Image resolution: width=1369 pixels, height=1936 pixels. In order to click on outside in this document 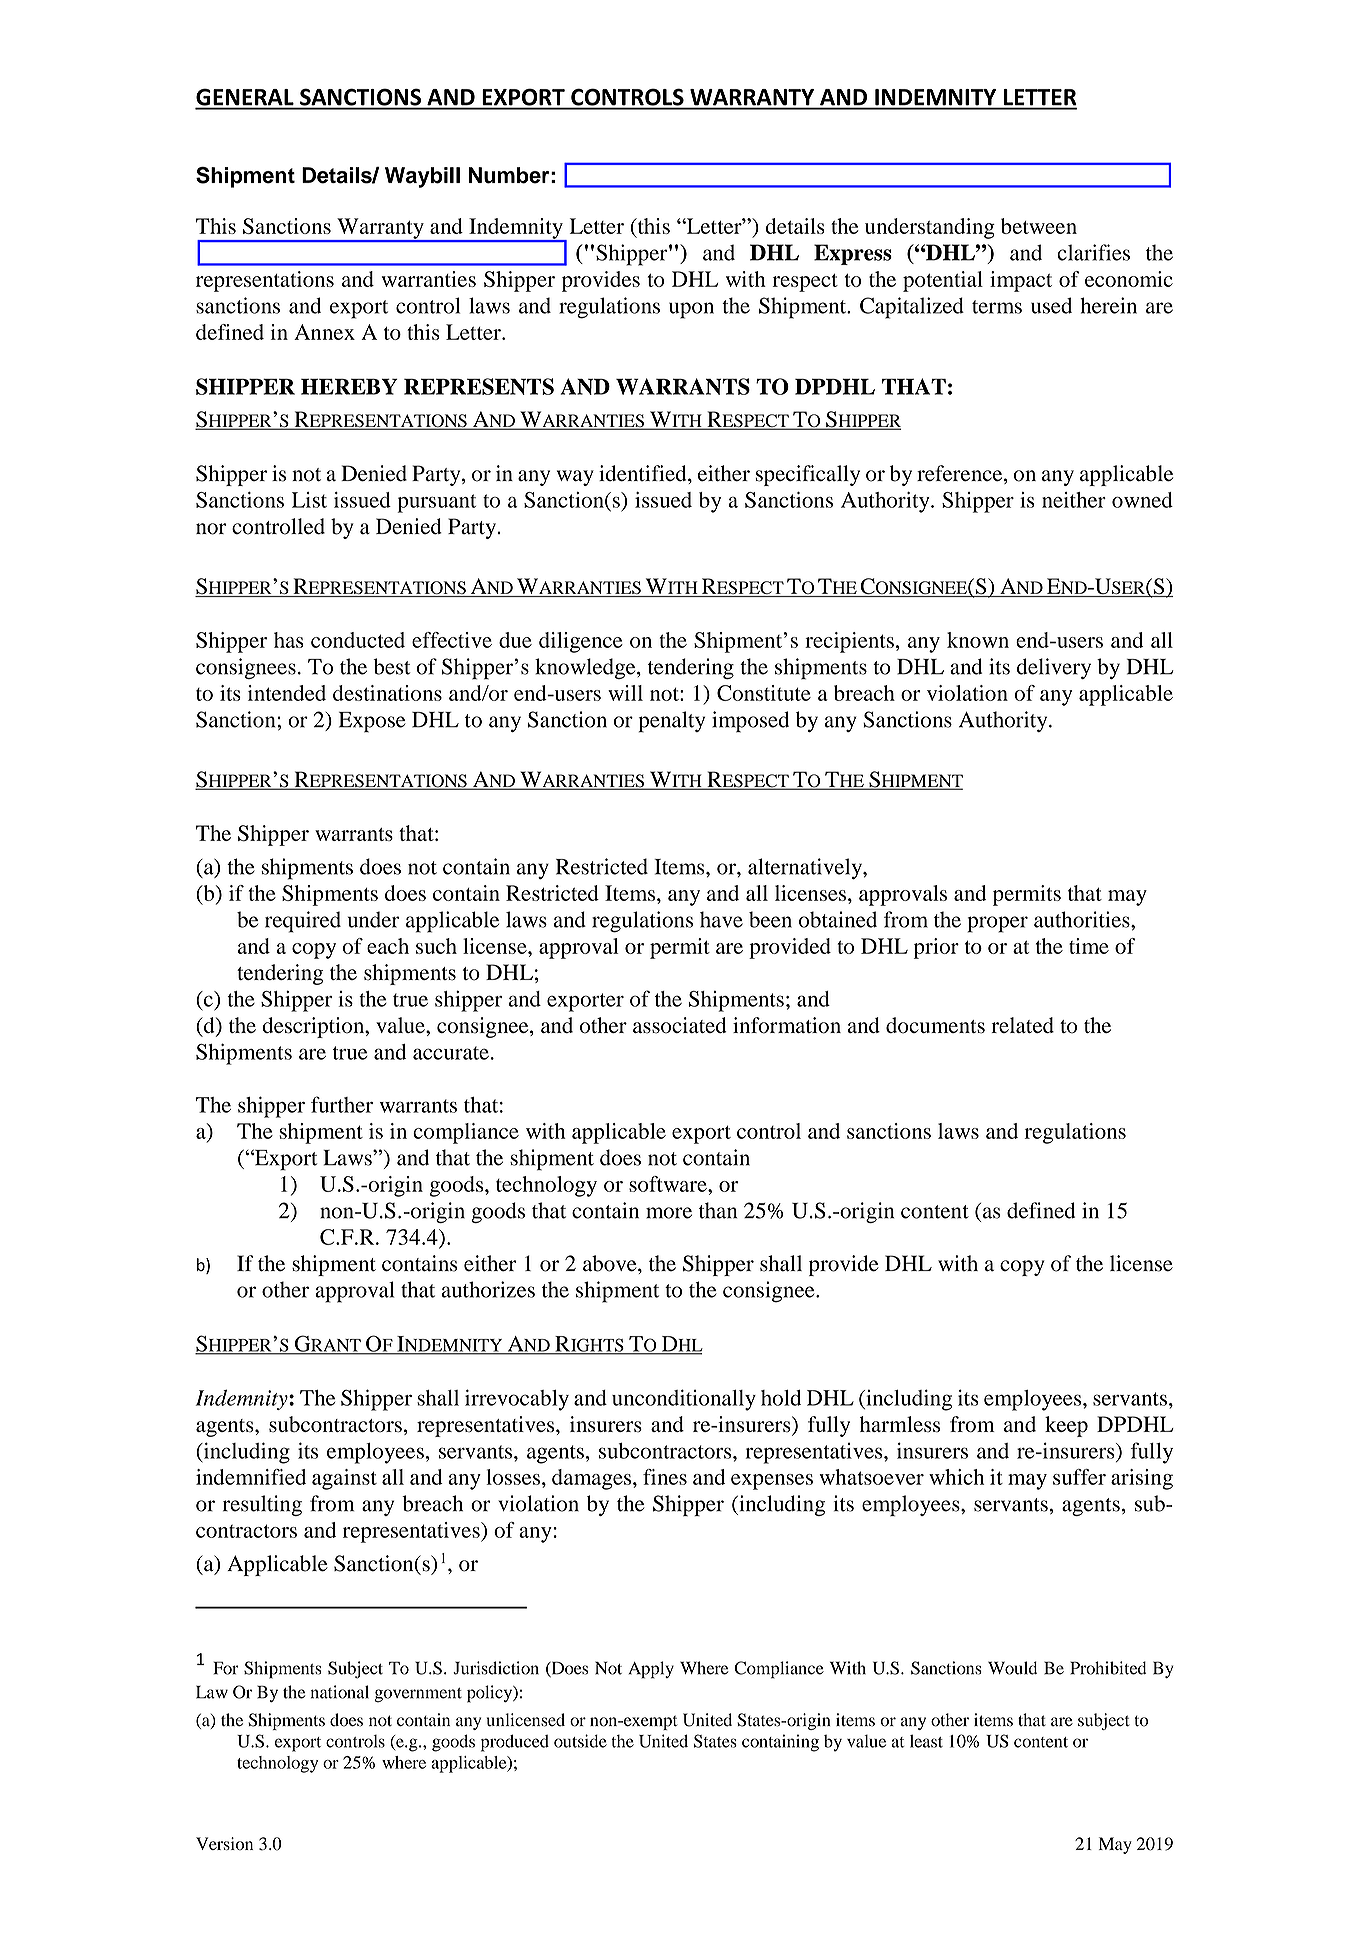, I will do `click(580, 1741)`.
